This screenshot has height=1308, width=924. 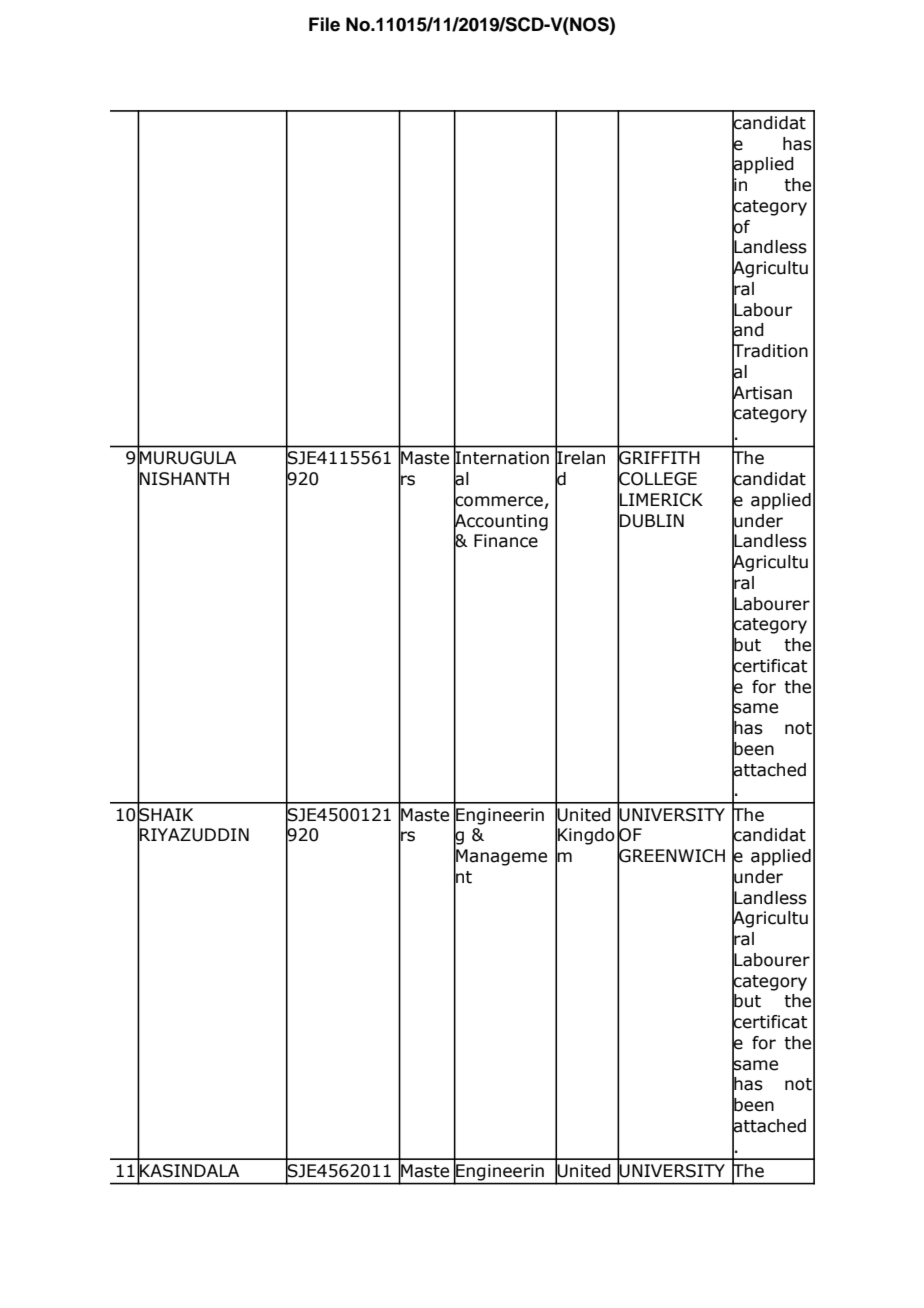 I want to click on File, so click(x=324, y=24).
